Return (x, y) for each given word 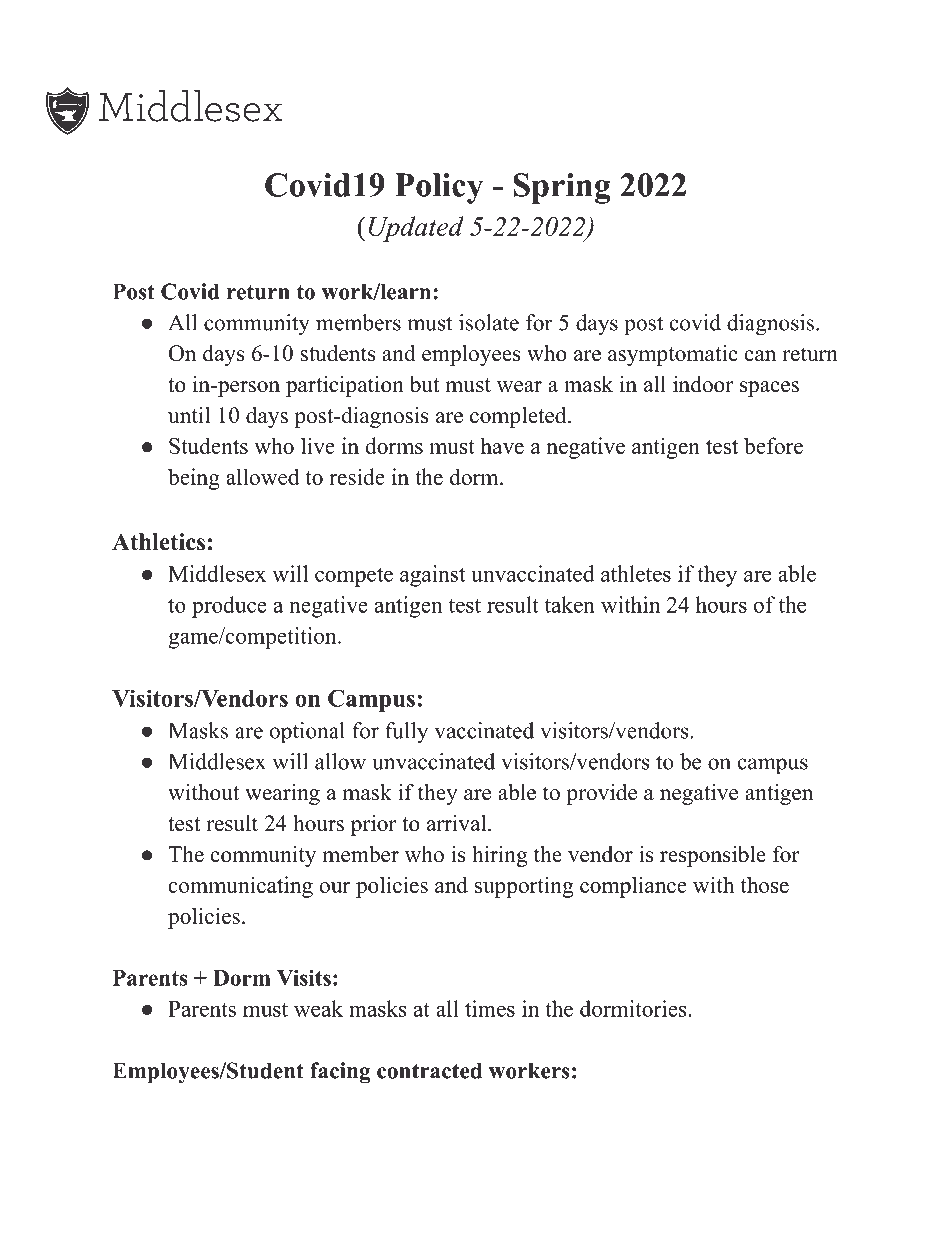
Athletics (158, 542)
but (425, 384)
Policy (439, 188)
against (433, 576)
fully (406, 733)
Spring (562, 188)
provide (601, 794)
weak (318, 1008)
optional (307, 733)
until (189, 415)
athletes (636, 573)
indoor (703, 384)
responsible (713, 856)
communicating (241, 887)
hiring (499, 856)
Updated (416, 229)
